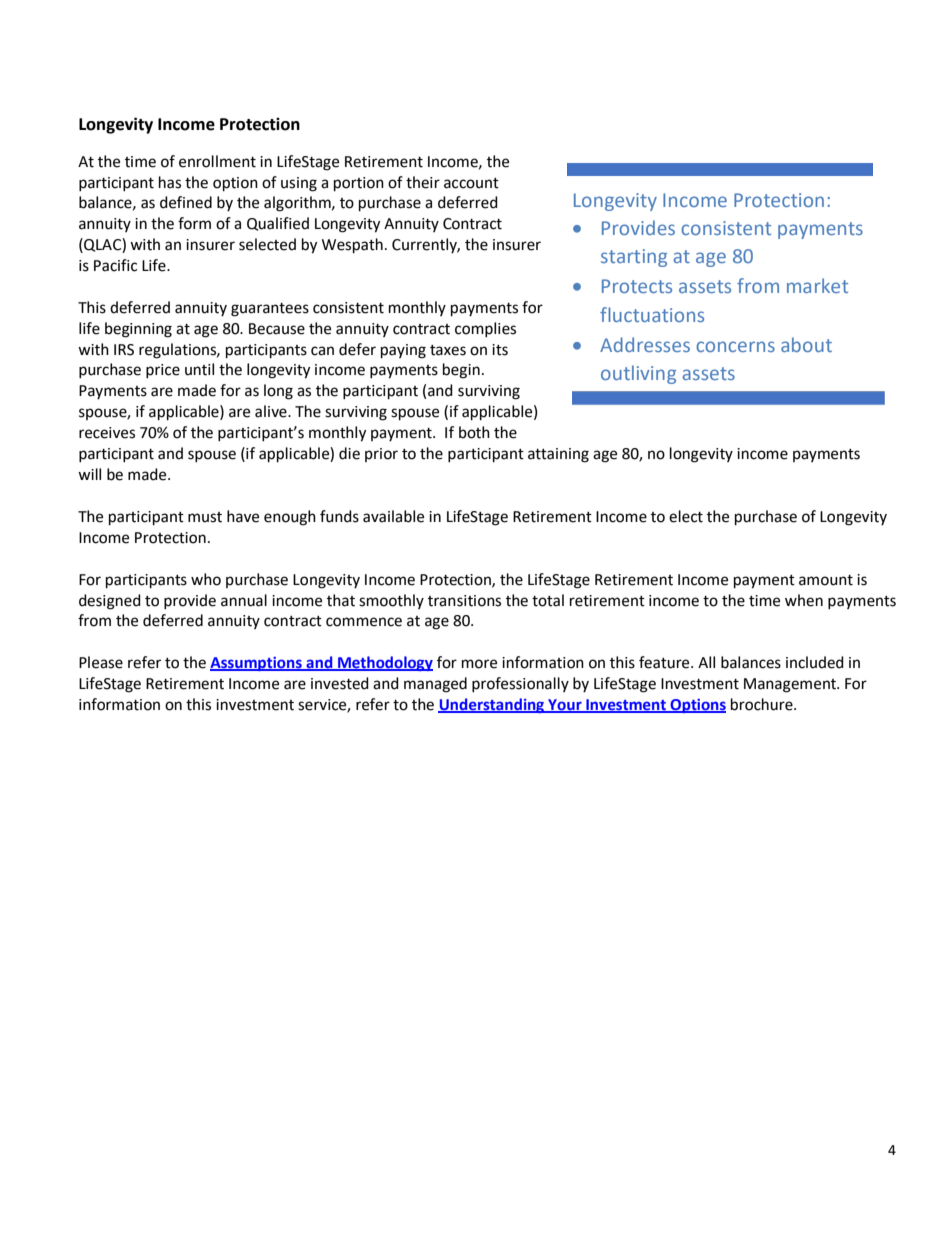 The image size is (952, 1233). What do you see at coordinates (735, 346) in the screenshot?
I see `concerns` at bounding box center [735, 346].
